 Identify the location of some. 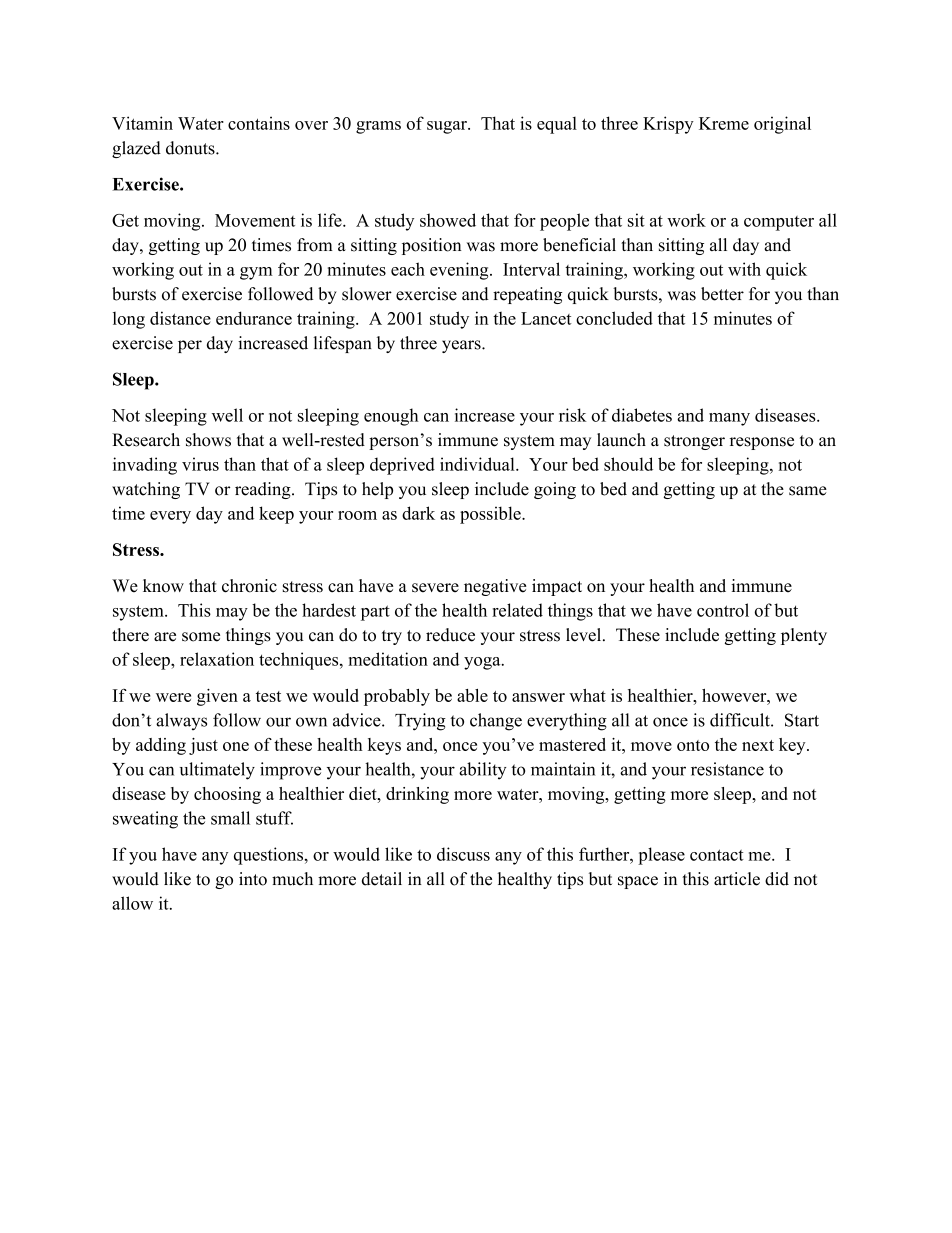
(201, 637).
